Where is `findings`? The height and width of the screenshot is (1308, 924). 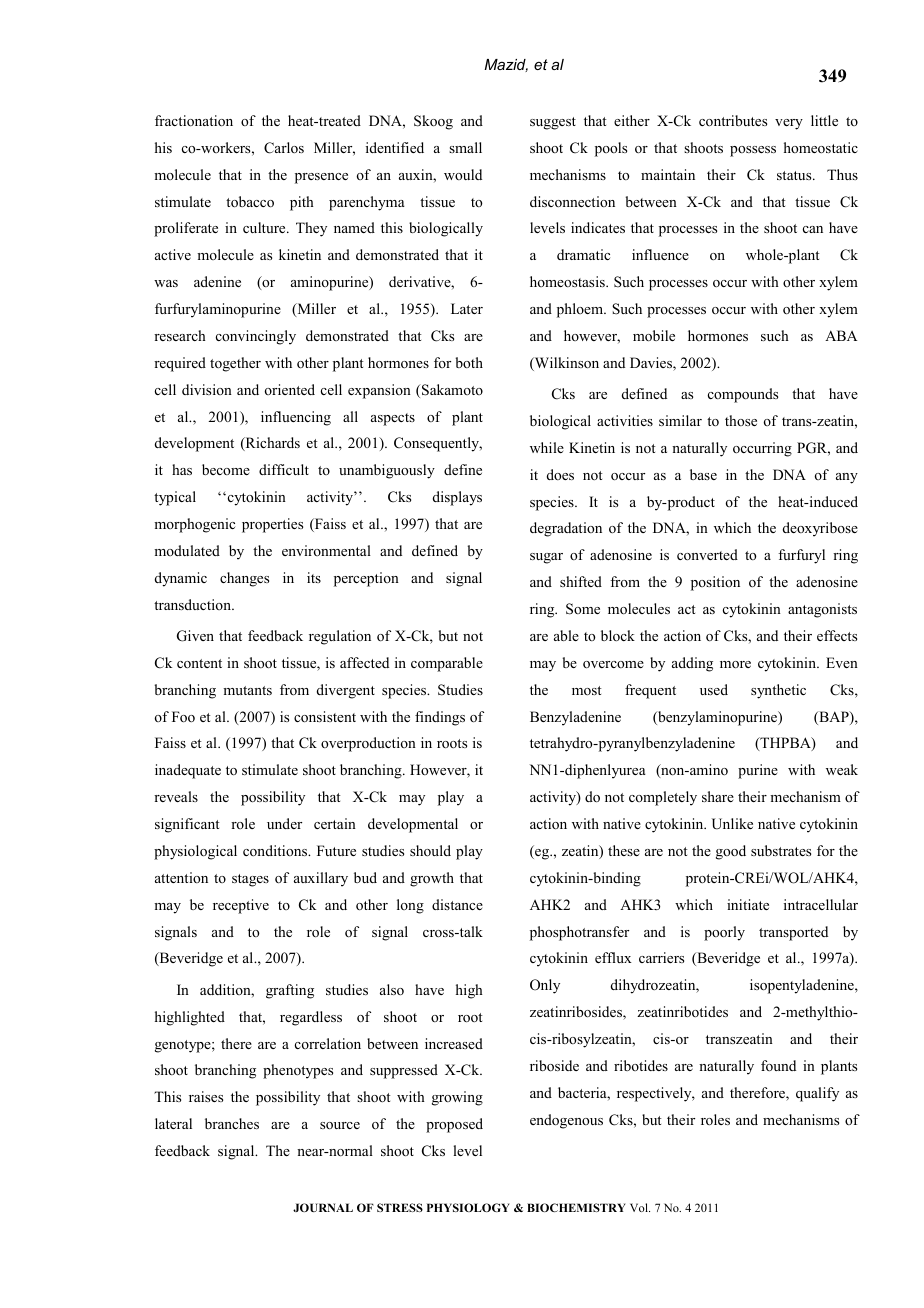
findings is located at coordinates (440, 718).
